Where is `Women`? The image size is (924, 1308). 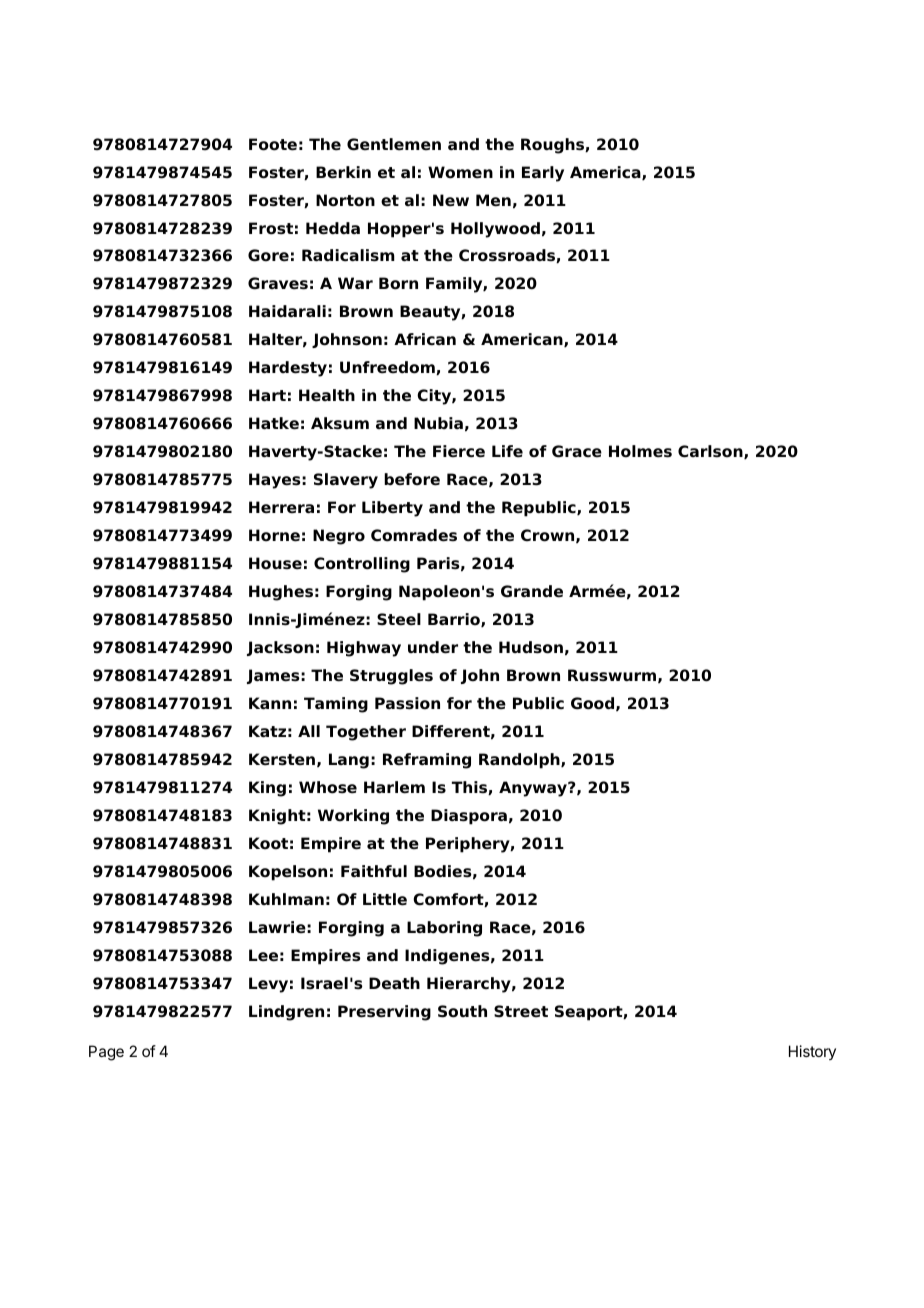 Women is located at coordinates (460, 172).
